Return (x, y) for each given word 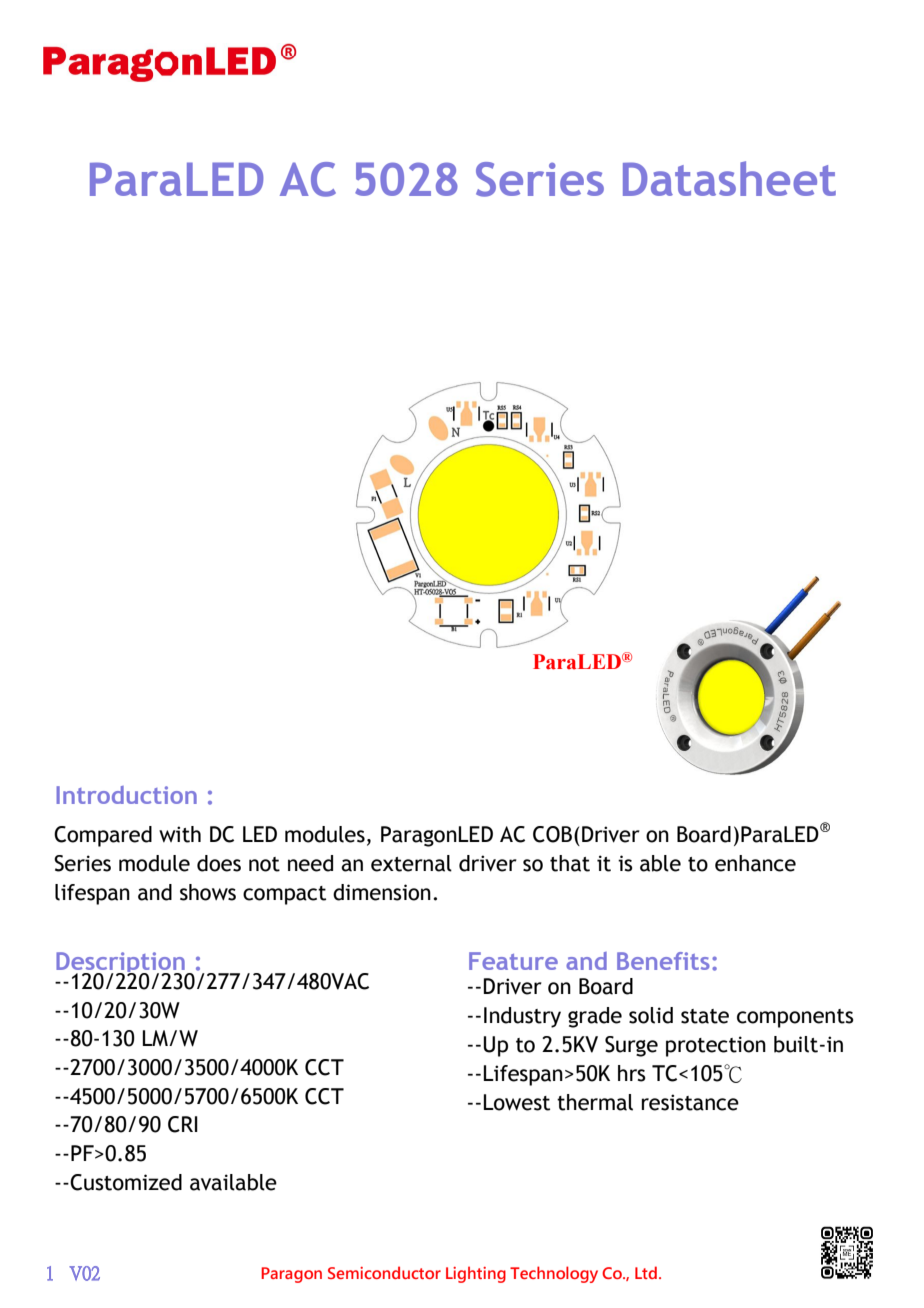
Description (121, 965)
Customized (126, 1182)
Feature (513, 961)
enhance (755, 863)
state (705, 1016)
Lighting (476, 1274)
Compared (103, 836)
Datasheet (729, 178)
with (180, 834)
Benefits (663, 961)
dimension (382, 892)
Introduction (126, 795)
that (570, 863)
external (411, 863)
